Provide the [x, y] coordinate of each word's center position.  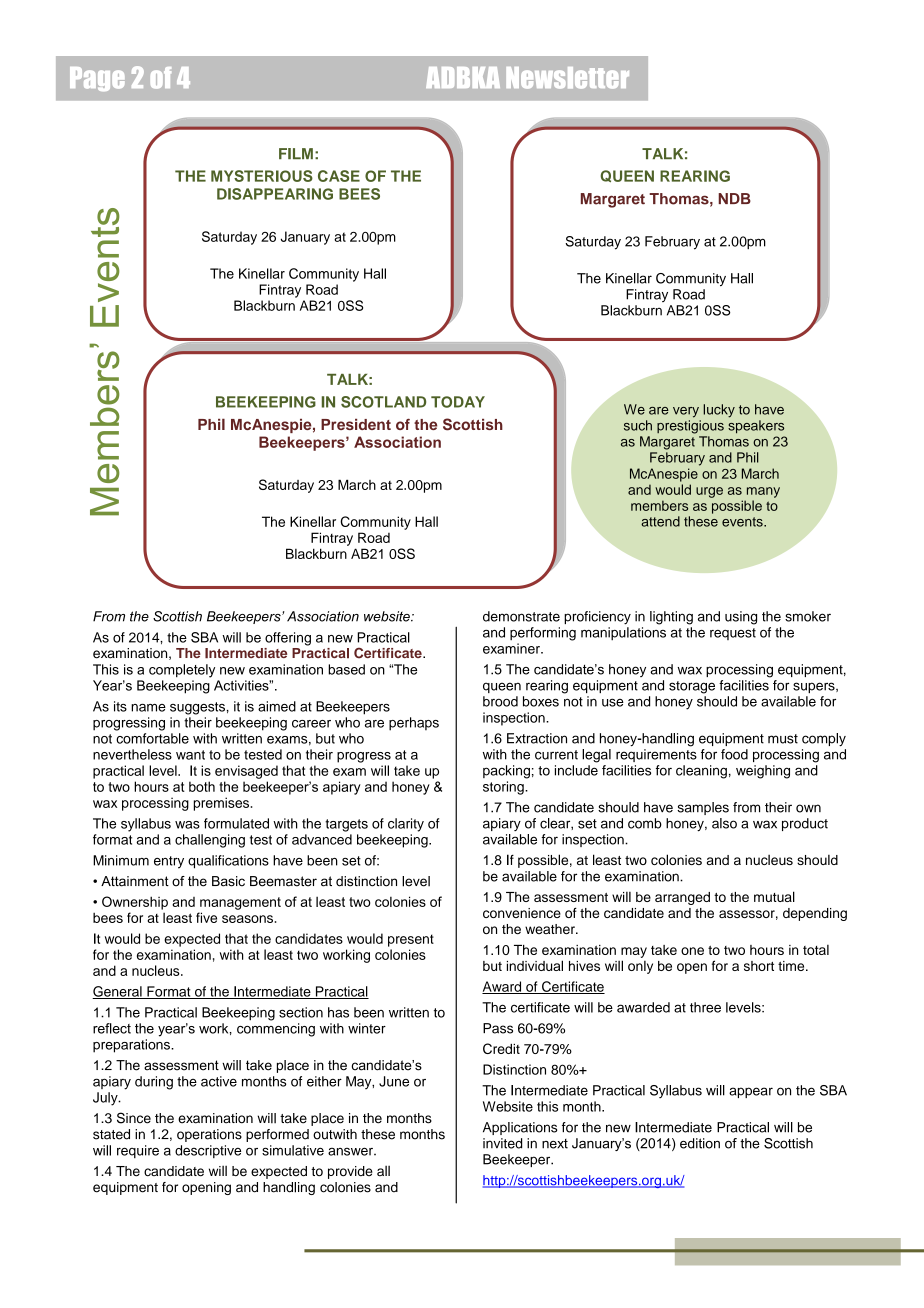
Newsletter [567, 78]
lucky [719, 411]
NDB [734, 198]
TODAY [458, 402]
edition [700, 1143]
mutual [774, 896]
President [356, 424]
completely [182, 671]
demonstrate [521, 616]
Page [97, 79]
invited [502, 1143]
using [741, 618]
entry [169, 862]
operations [209, 1135]
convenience [522, 913]
